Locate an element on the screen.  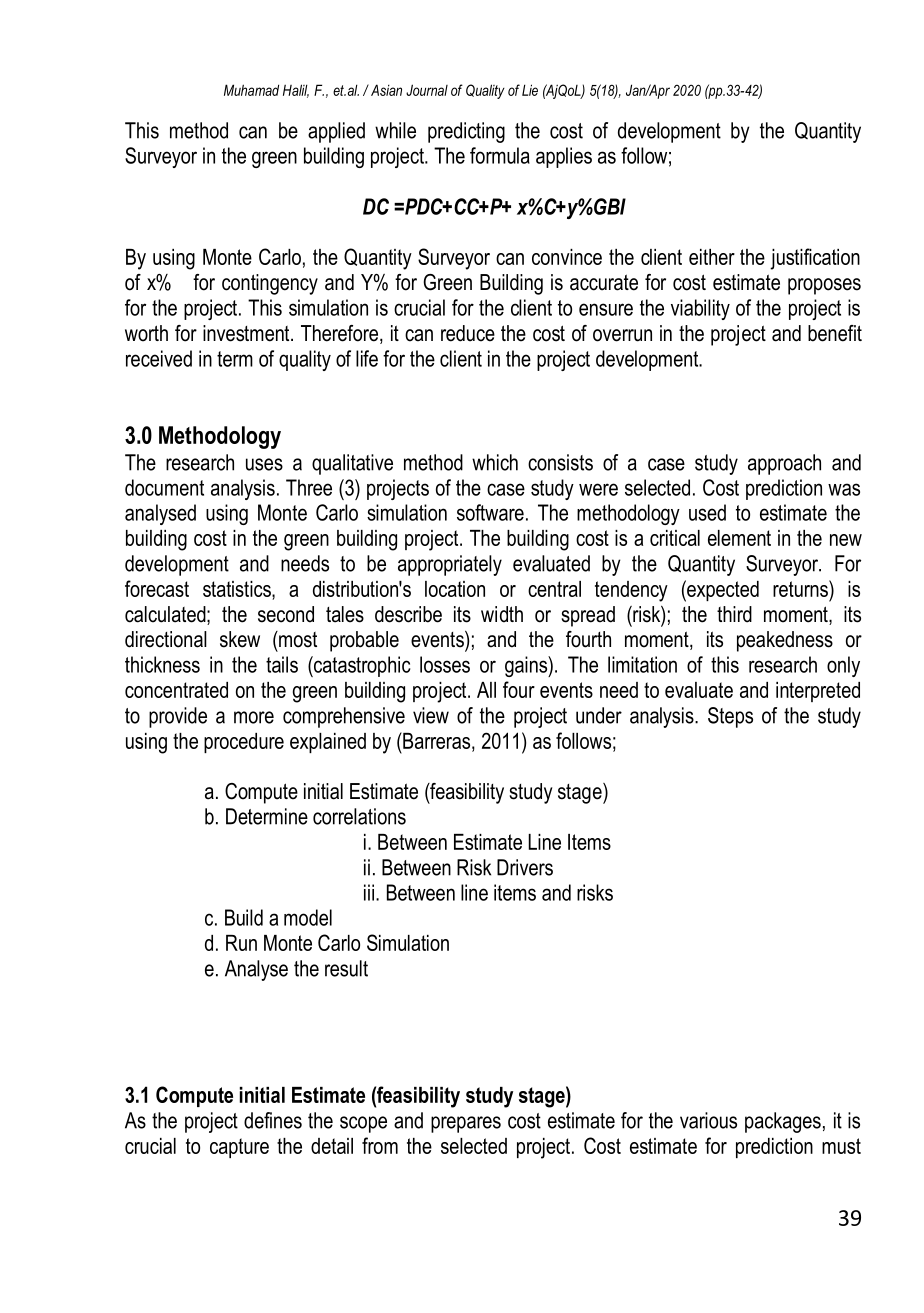
either is located at coordinates (712, 257).
